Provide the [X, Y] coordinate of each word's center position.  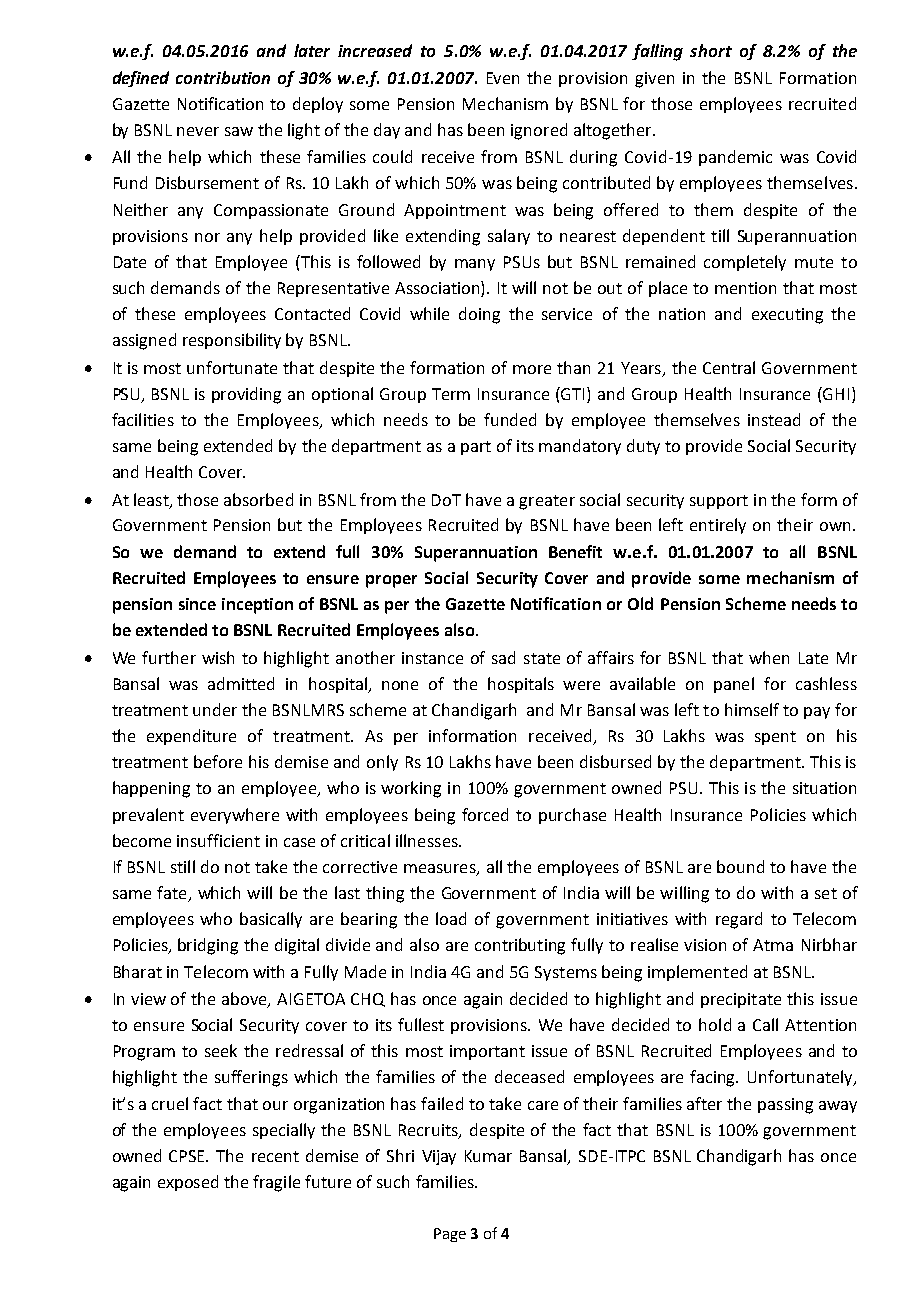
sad [503, 657]
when [769, 657]
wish [218, 657]
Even [503, 78]
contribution [223, 77]
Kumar [488, 1156]
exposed [188, 1183]
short [711, 50]
